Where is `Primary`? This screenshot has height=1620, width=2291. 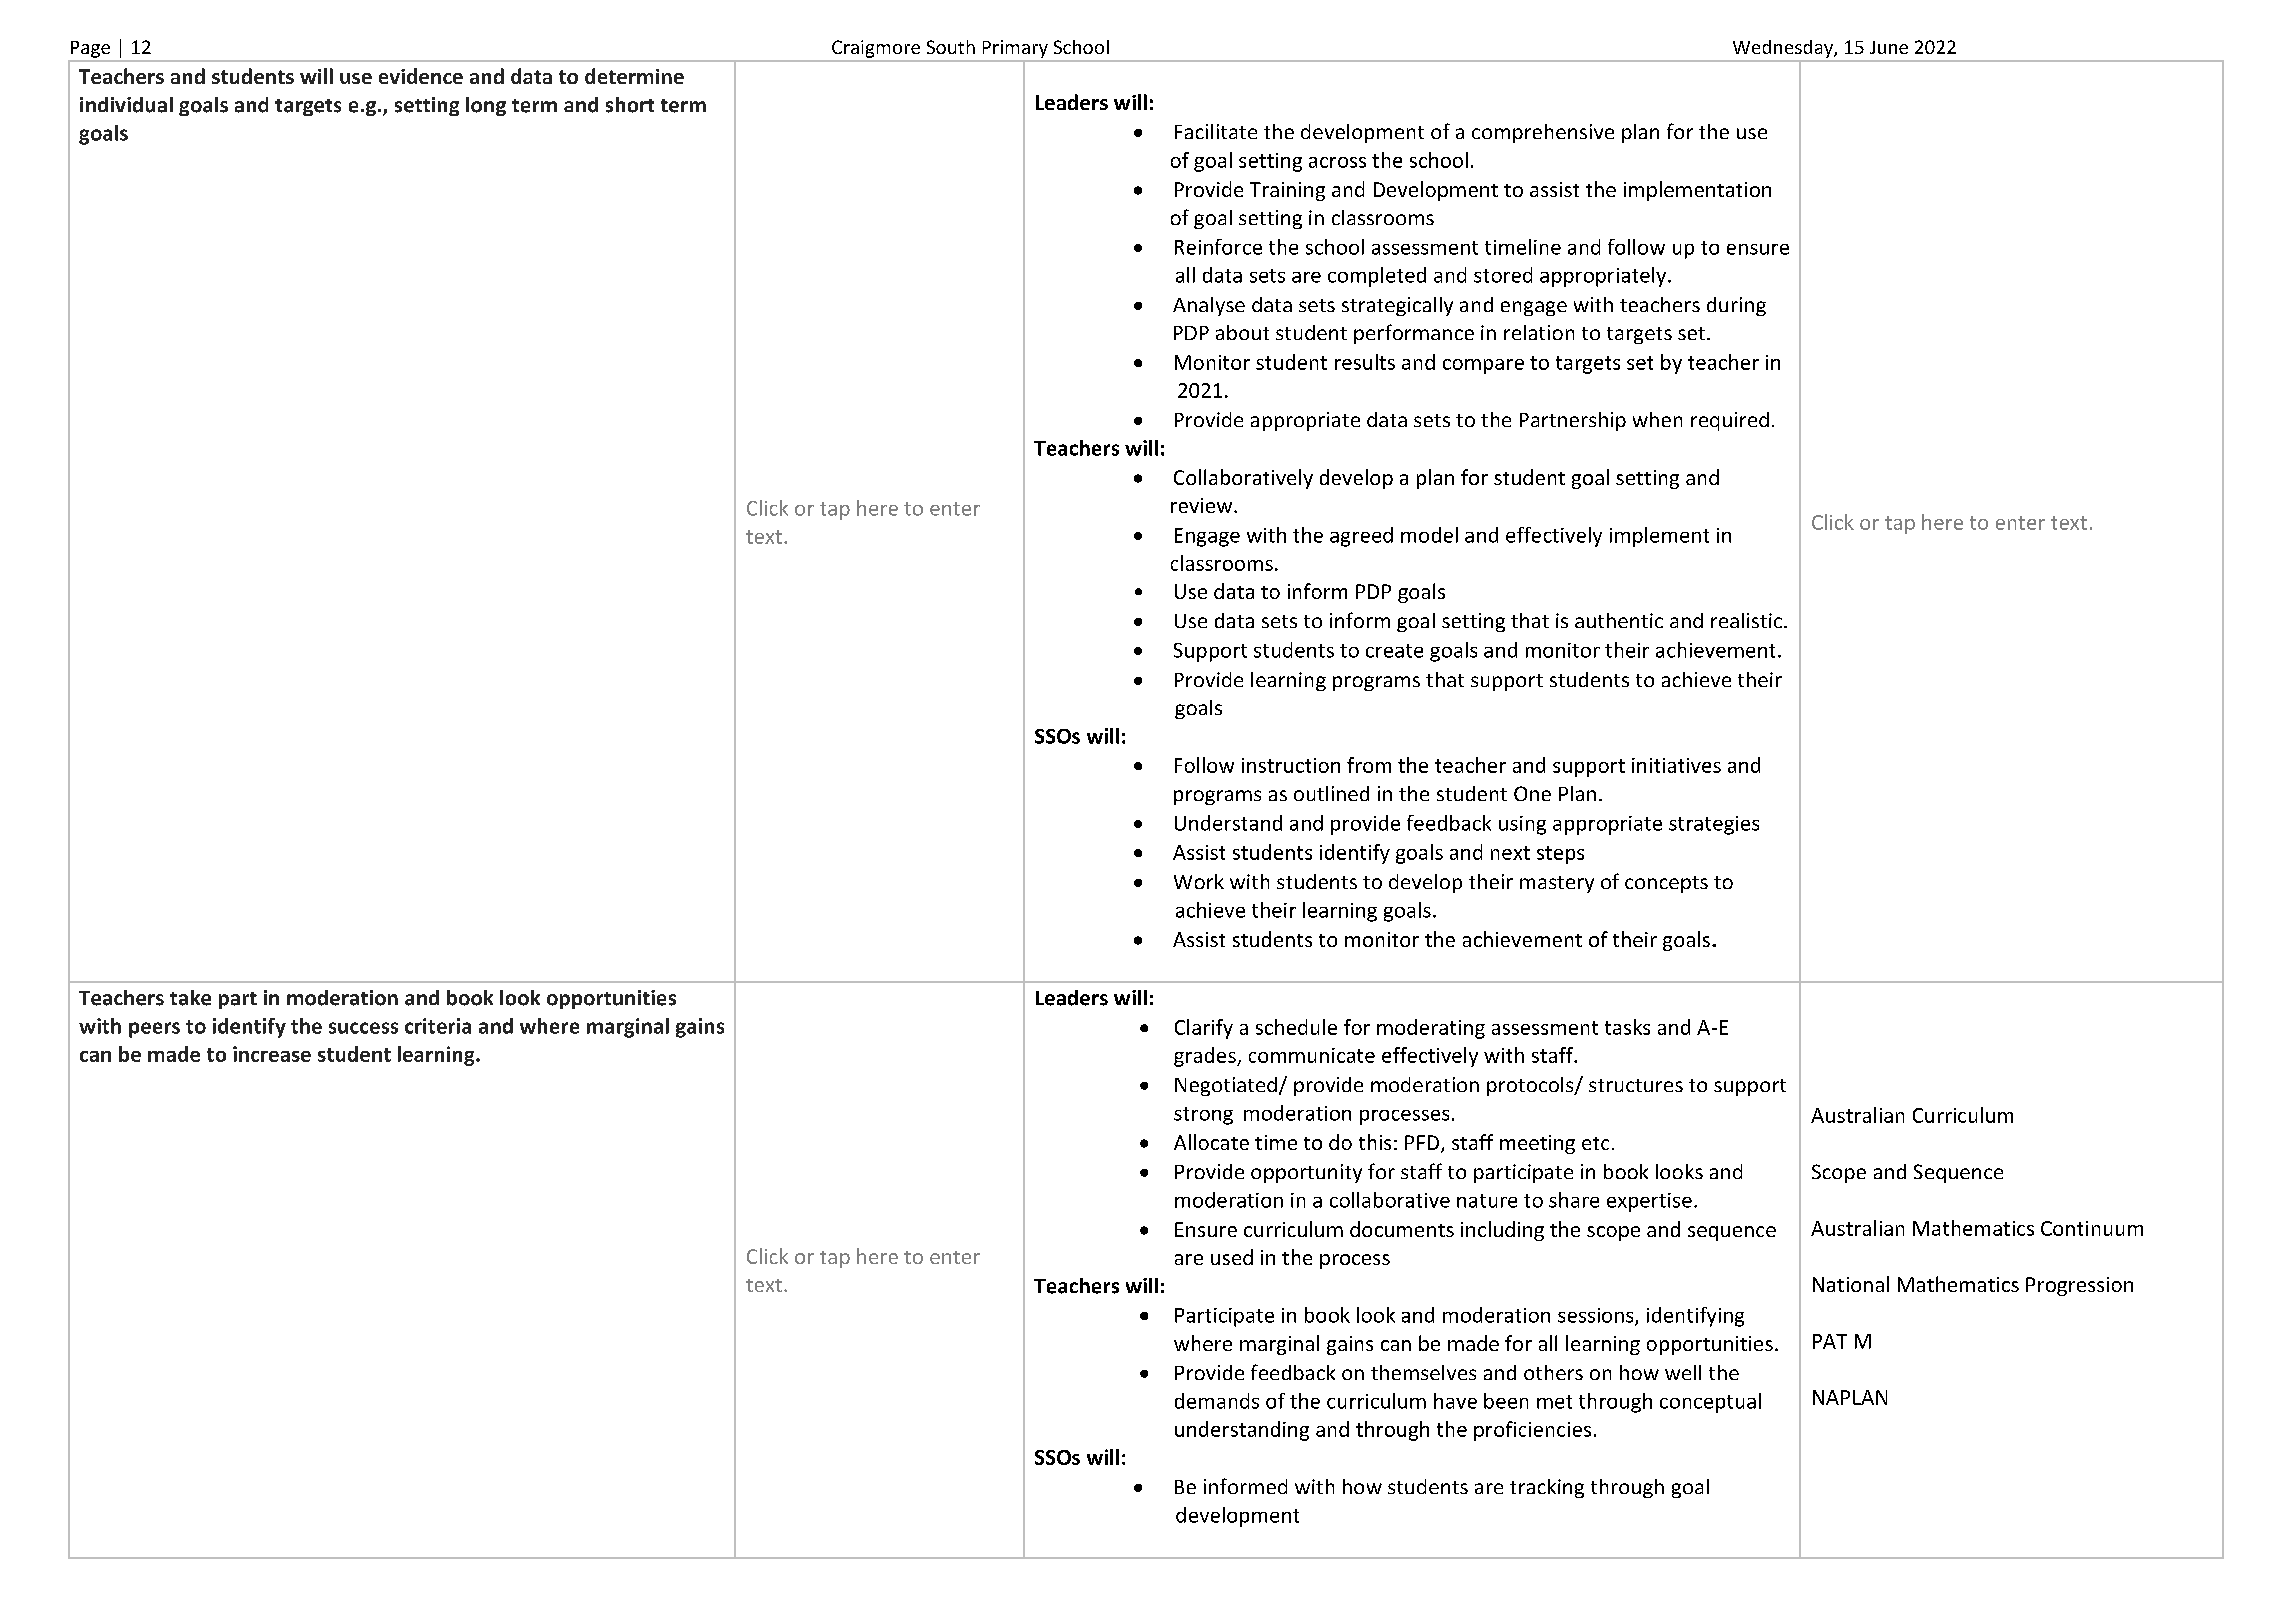 Primary is located at coordinates (1015, 49).
